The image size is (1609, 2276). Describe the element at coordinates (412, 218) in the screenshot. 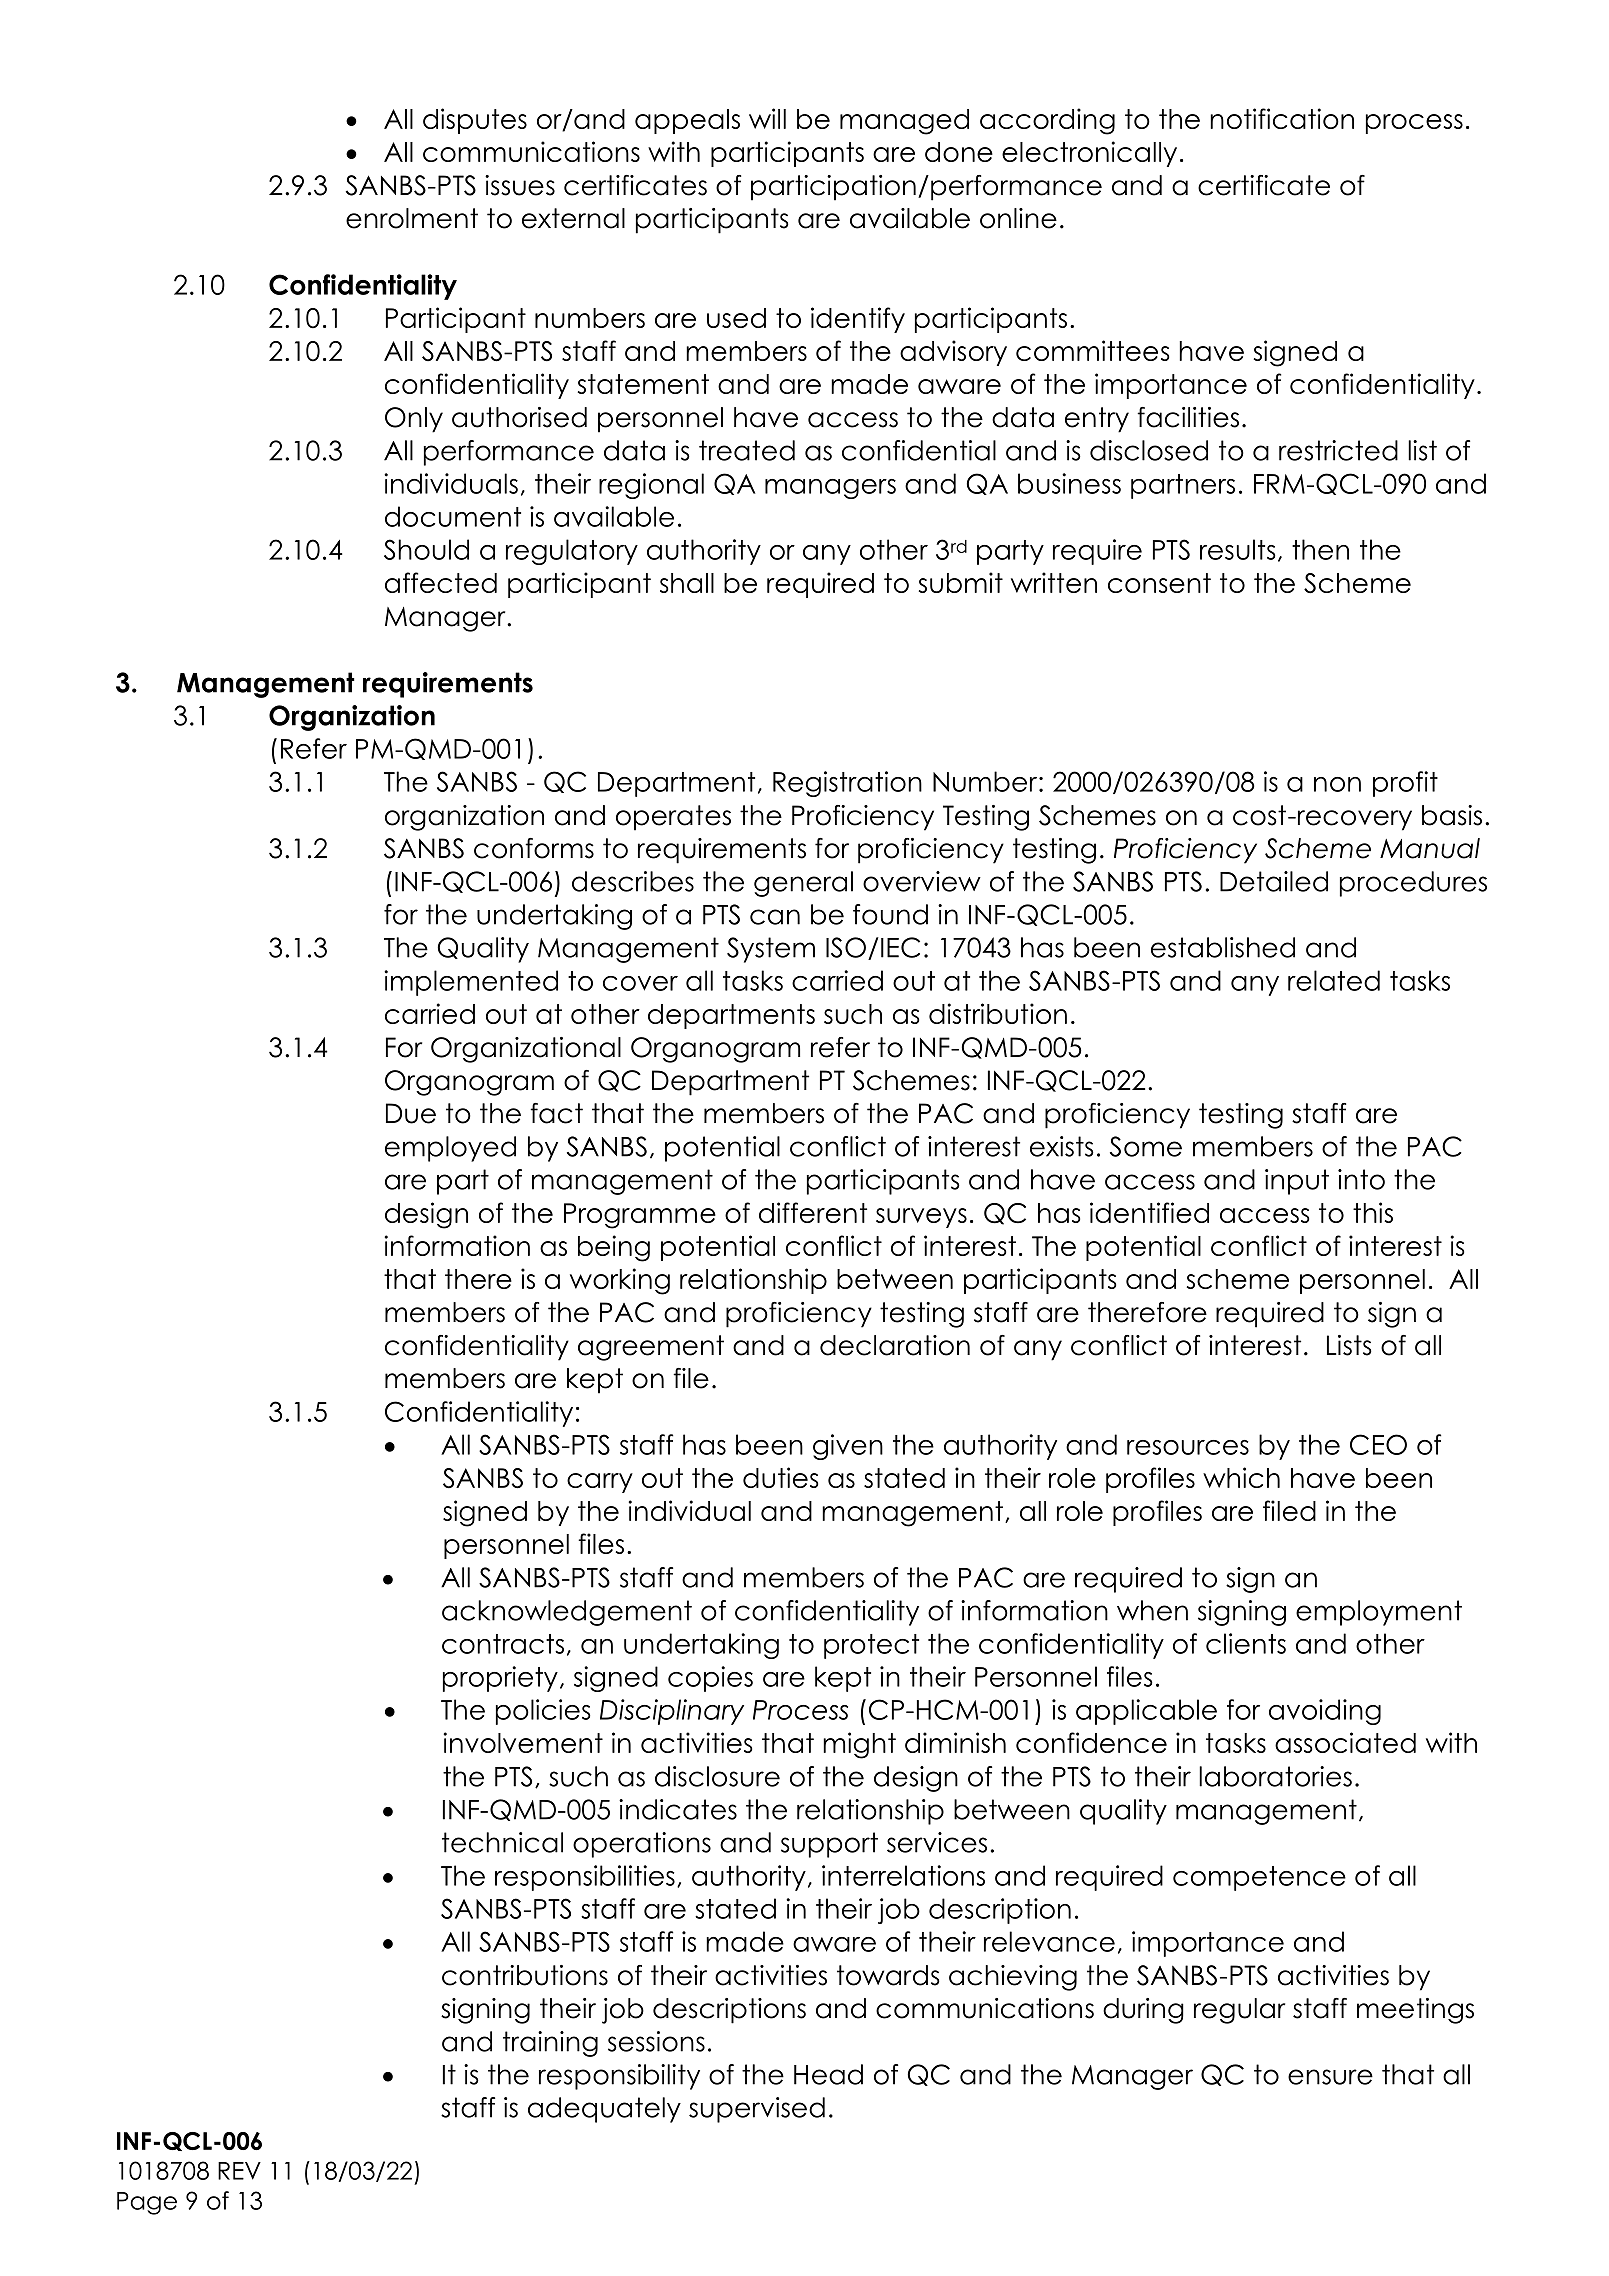

I see `enrolment` at that location.
